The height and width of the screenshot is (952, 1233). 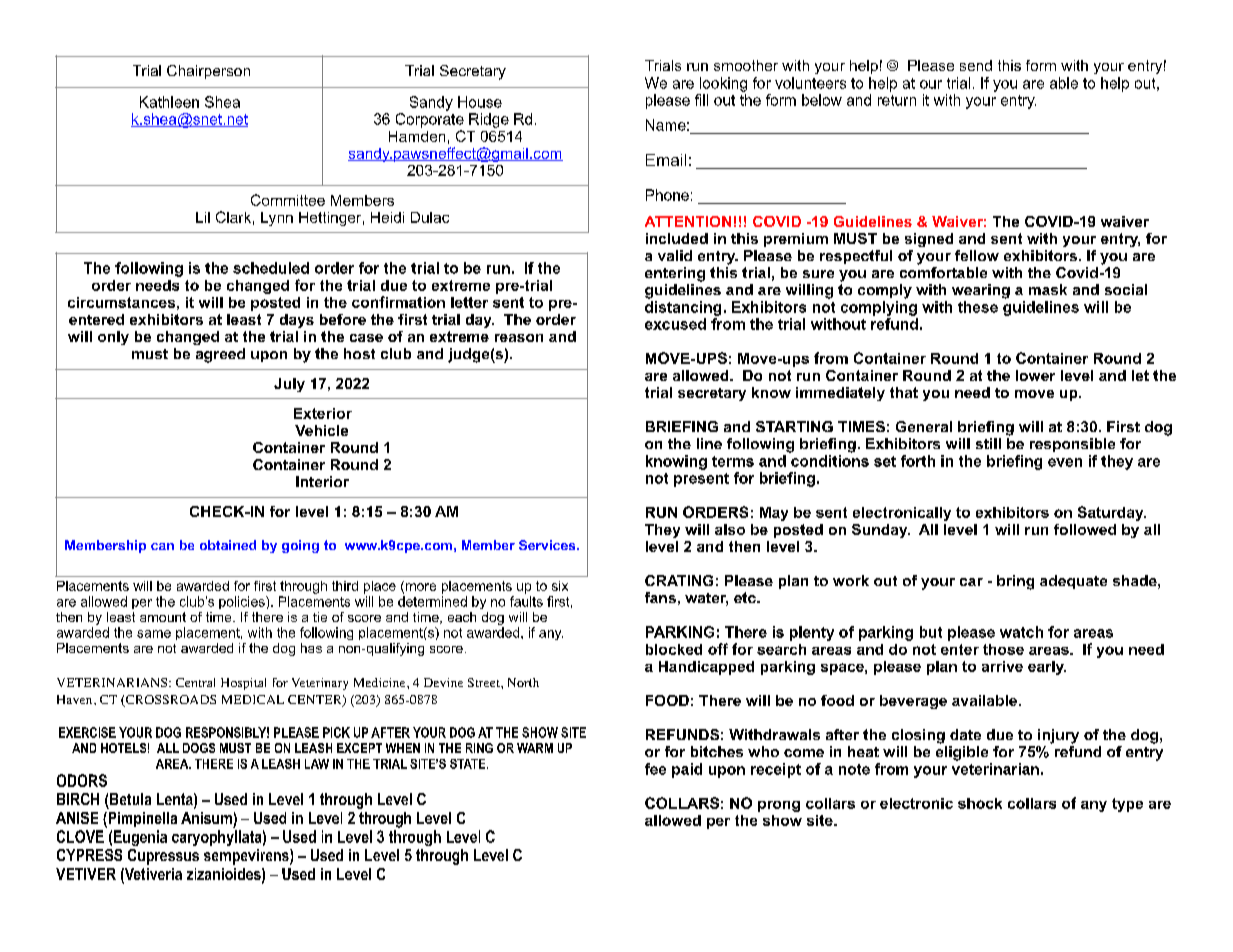 What do you see at coordinates (701, 100) in the screenshot?
I see `fill` at bounding box center [701, 100].
